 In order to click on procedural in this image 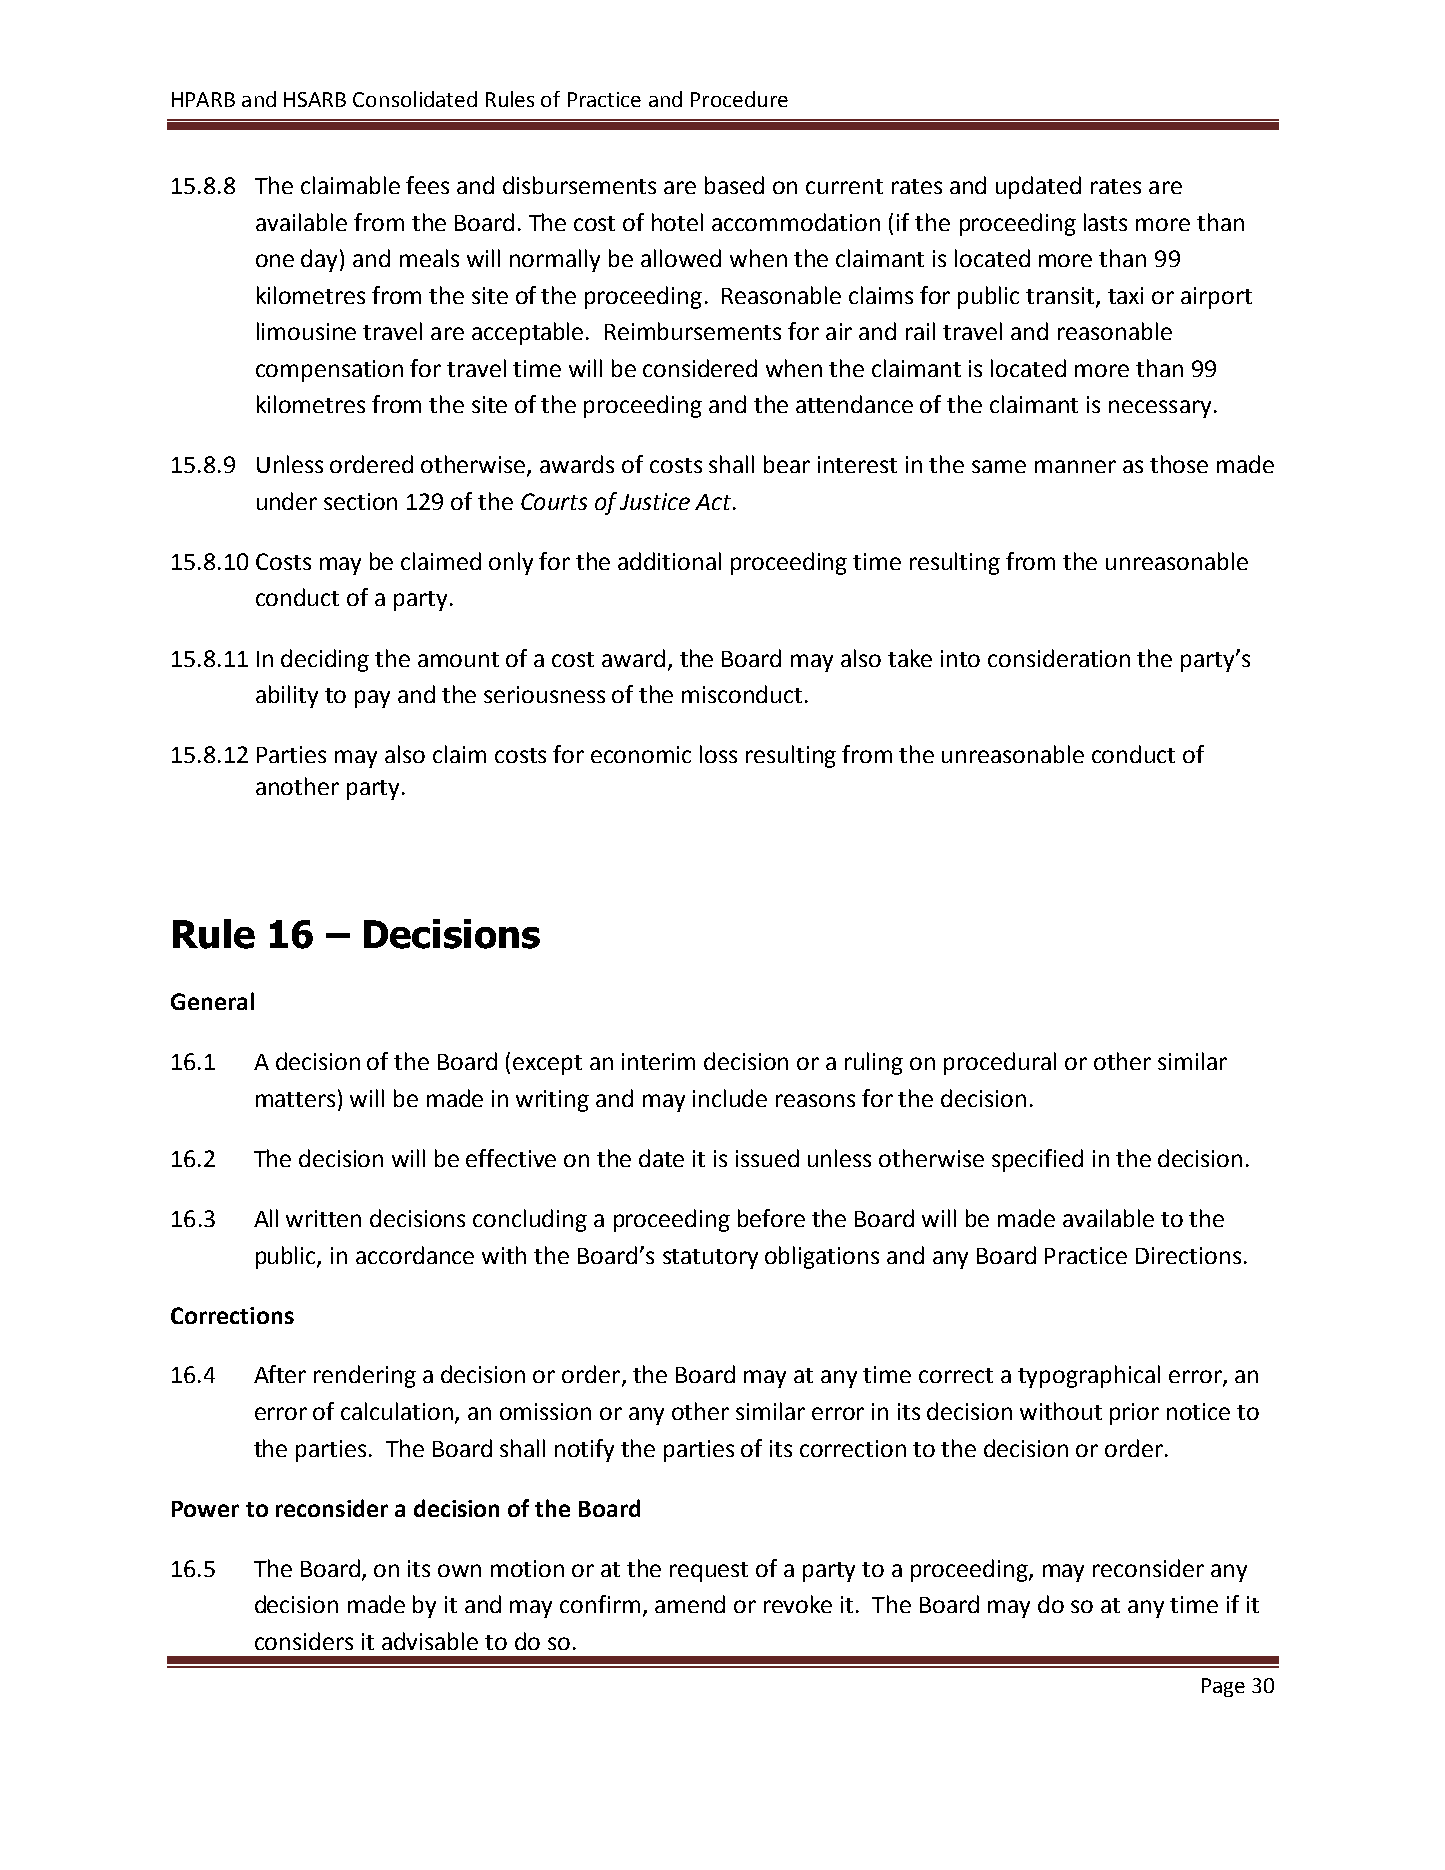, I will do `click(1000, 1063)`.
